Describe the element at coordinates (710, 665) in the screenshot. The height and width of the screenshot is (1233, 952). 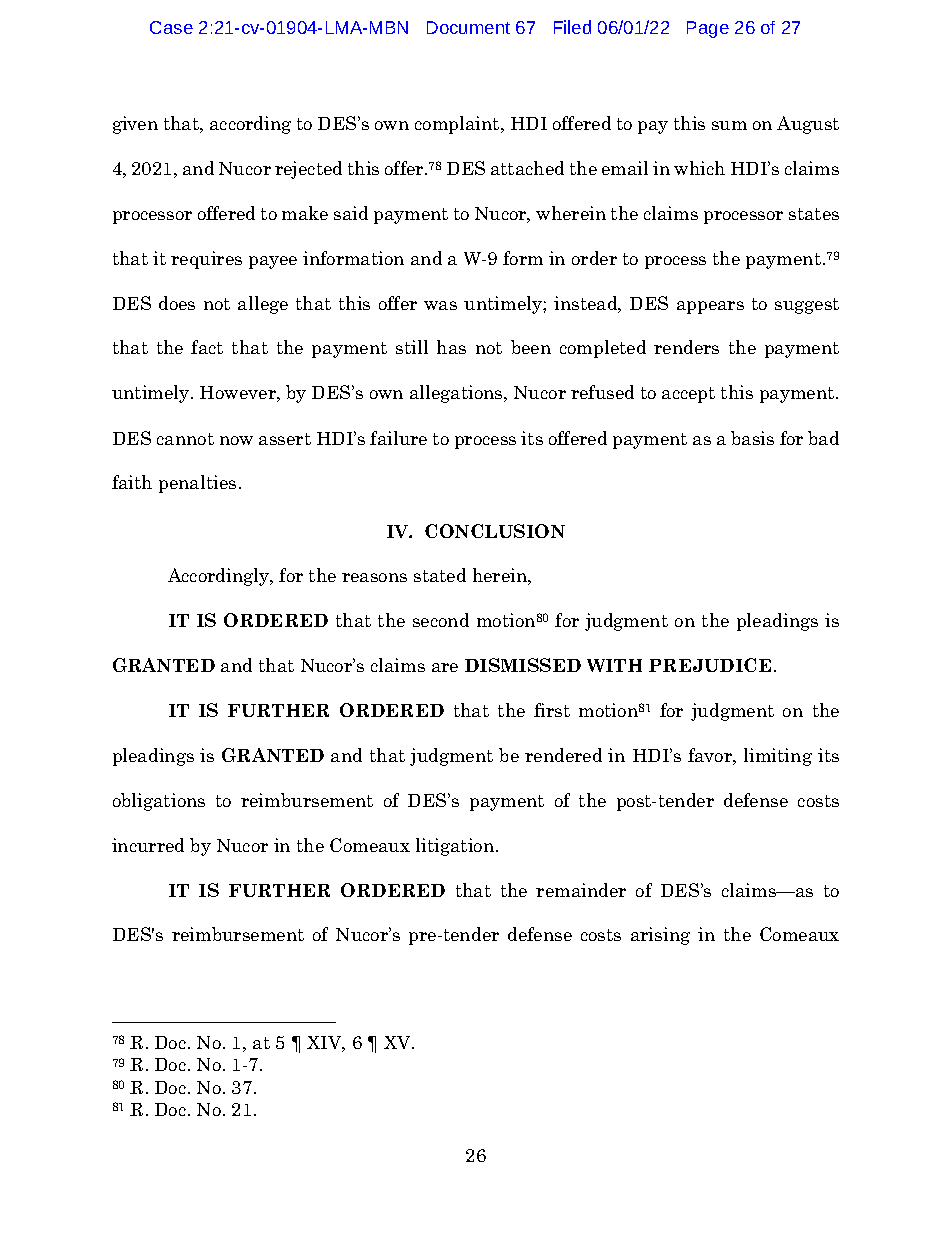
I see `PREJUDICE` at that location.
